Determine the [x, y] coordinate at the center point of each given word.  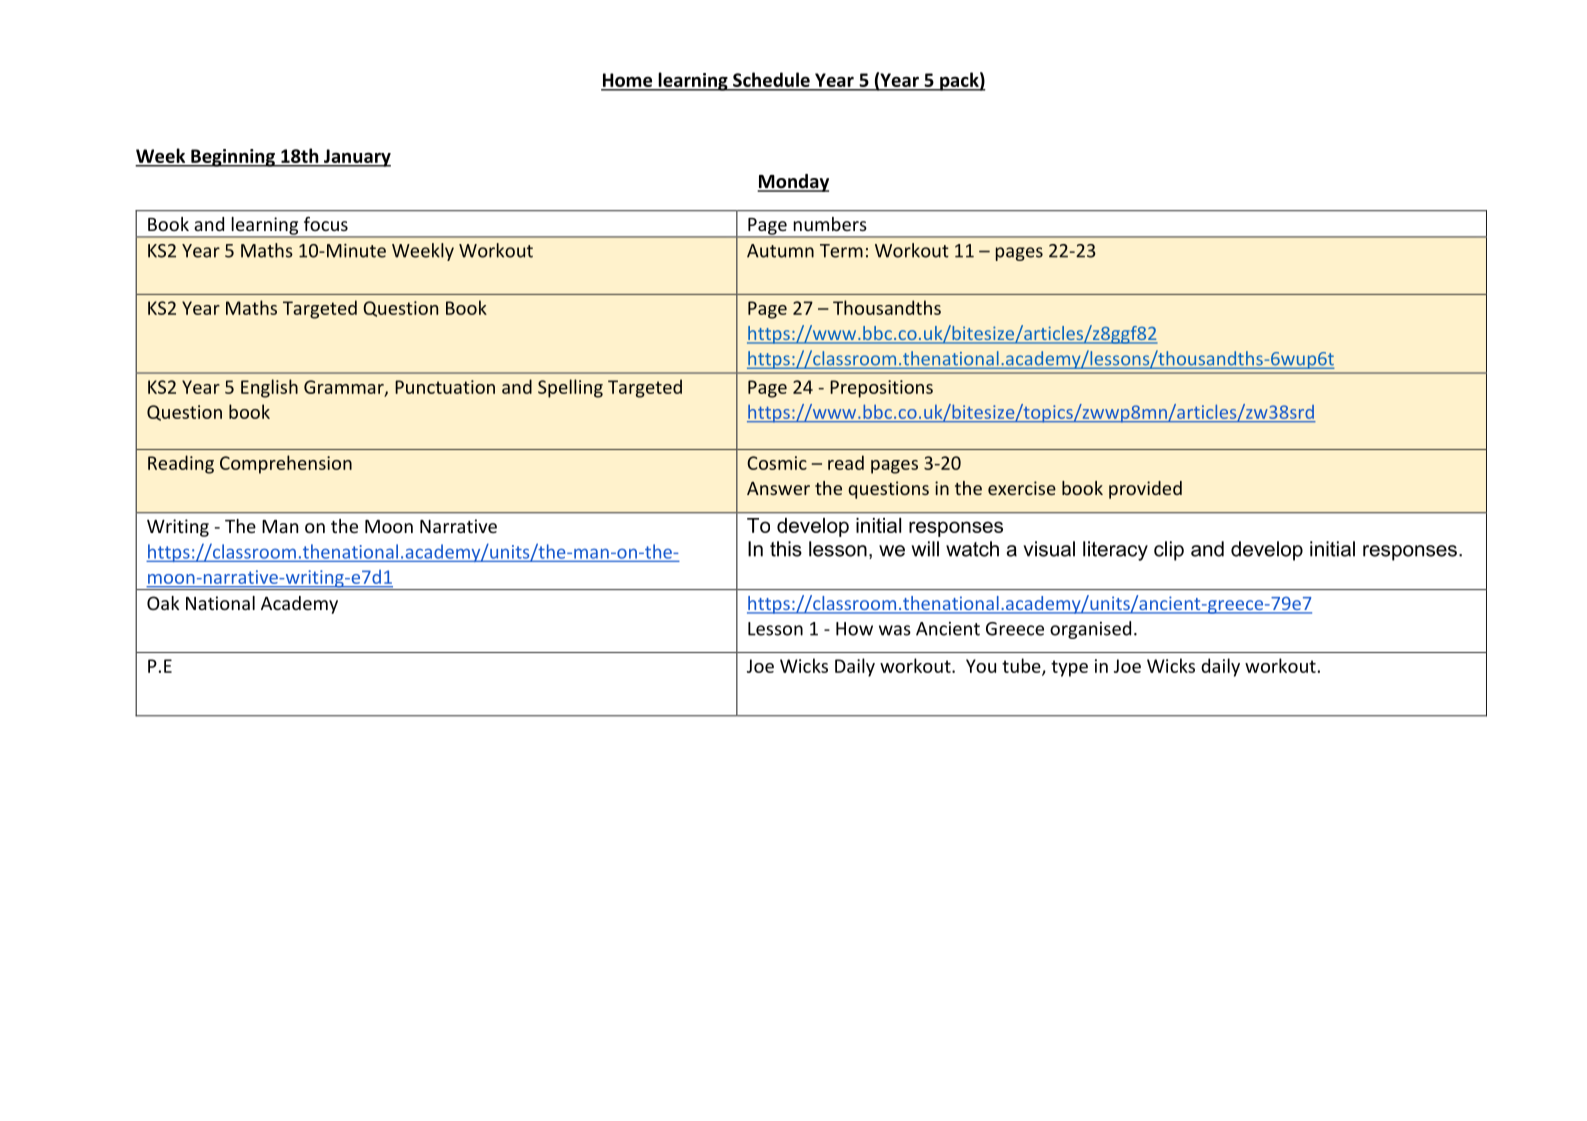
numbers [830, 224]
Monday [793, 183]
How [854, 629]
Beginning [233, 158]
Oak [163, 603]
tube [1022, 666]
